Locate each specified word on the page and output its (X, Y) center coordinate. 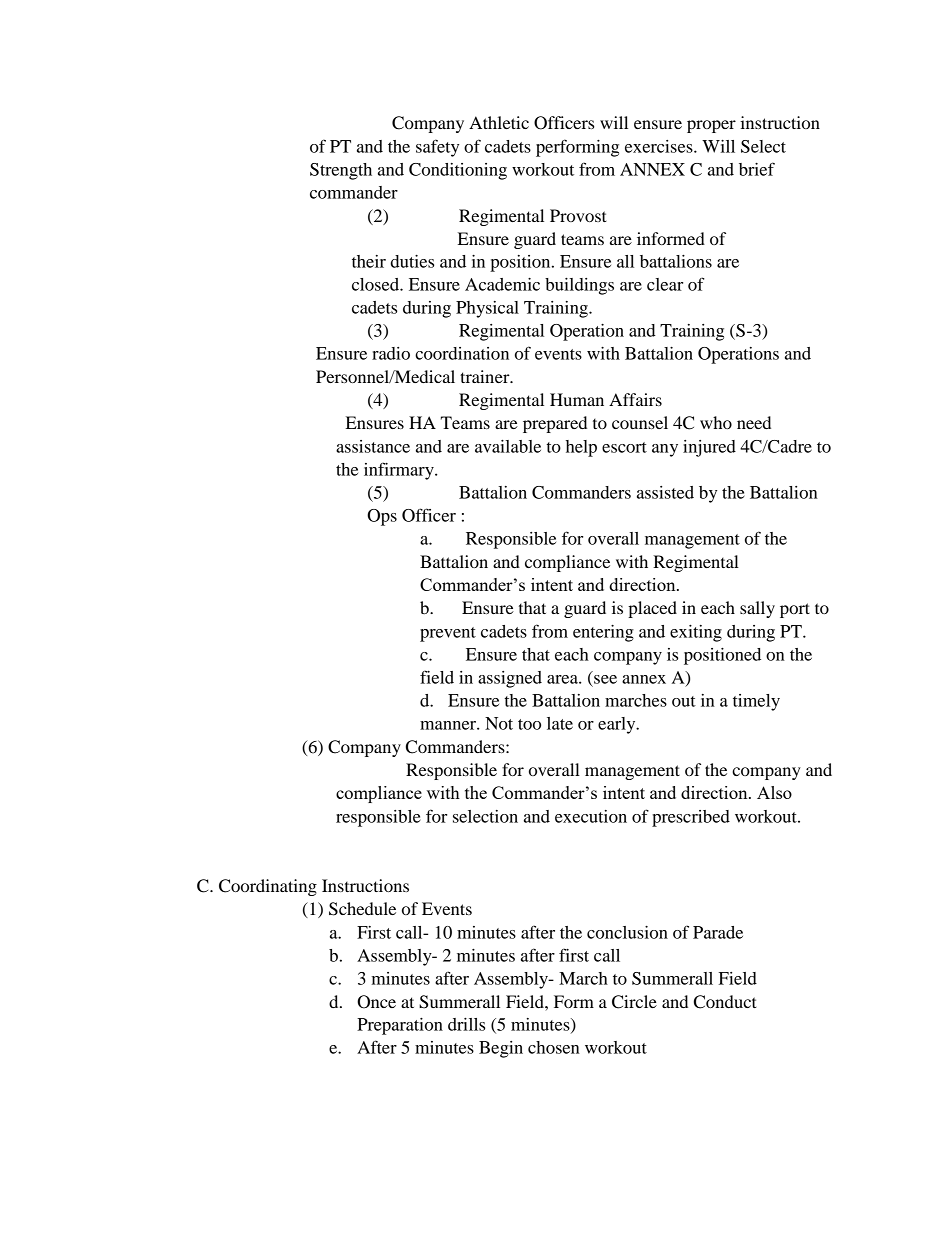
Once (376, 1002)
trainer (486, 376)
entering (603, 633)
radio (391, 353)
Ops (382, 517)
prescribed (691, 818)
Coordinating (268, 887)
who (716, 422)
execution (591, 816)
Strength (341, 171)
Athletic (499, 122)
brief (757, 169)
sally (757, 609)
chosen (554, 1047)
